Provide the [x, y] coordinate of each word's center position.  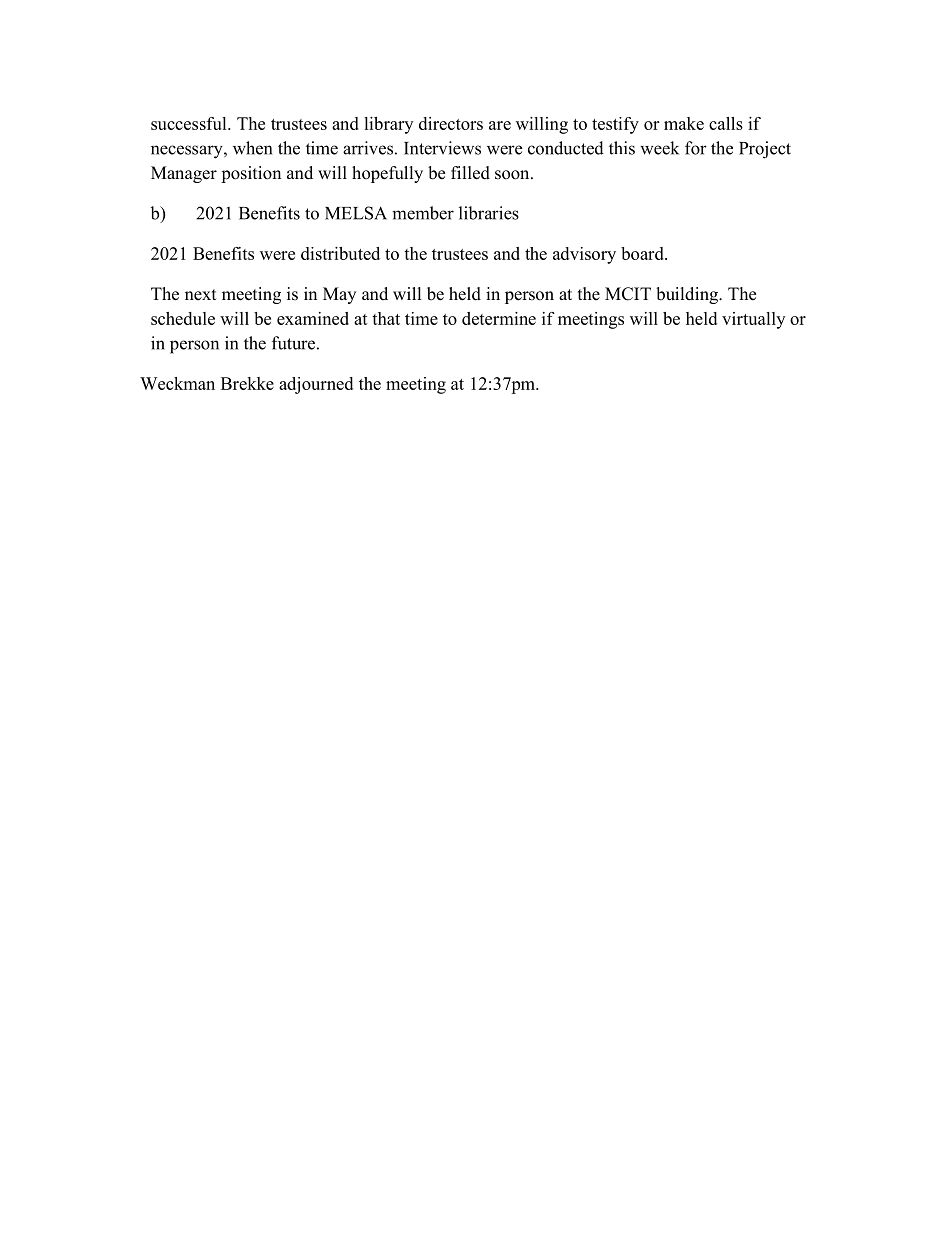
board [643, 253]
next [200, 295]
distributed [340, 253]
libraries [489, 213]
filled [470, 173]
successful [190, 123]
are [500, 125]
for [696, 148]
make [684, 123]
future [293, 343]
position [251, 174]
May [339, 295]
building [688, 295]
